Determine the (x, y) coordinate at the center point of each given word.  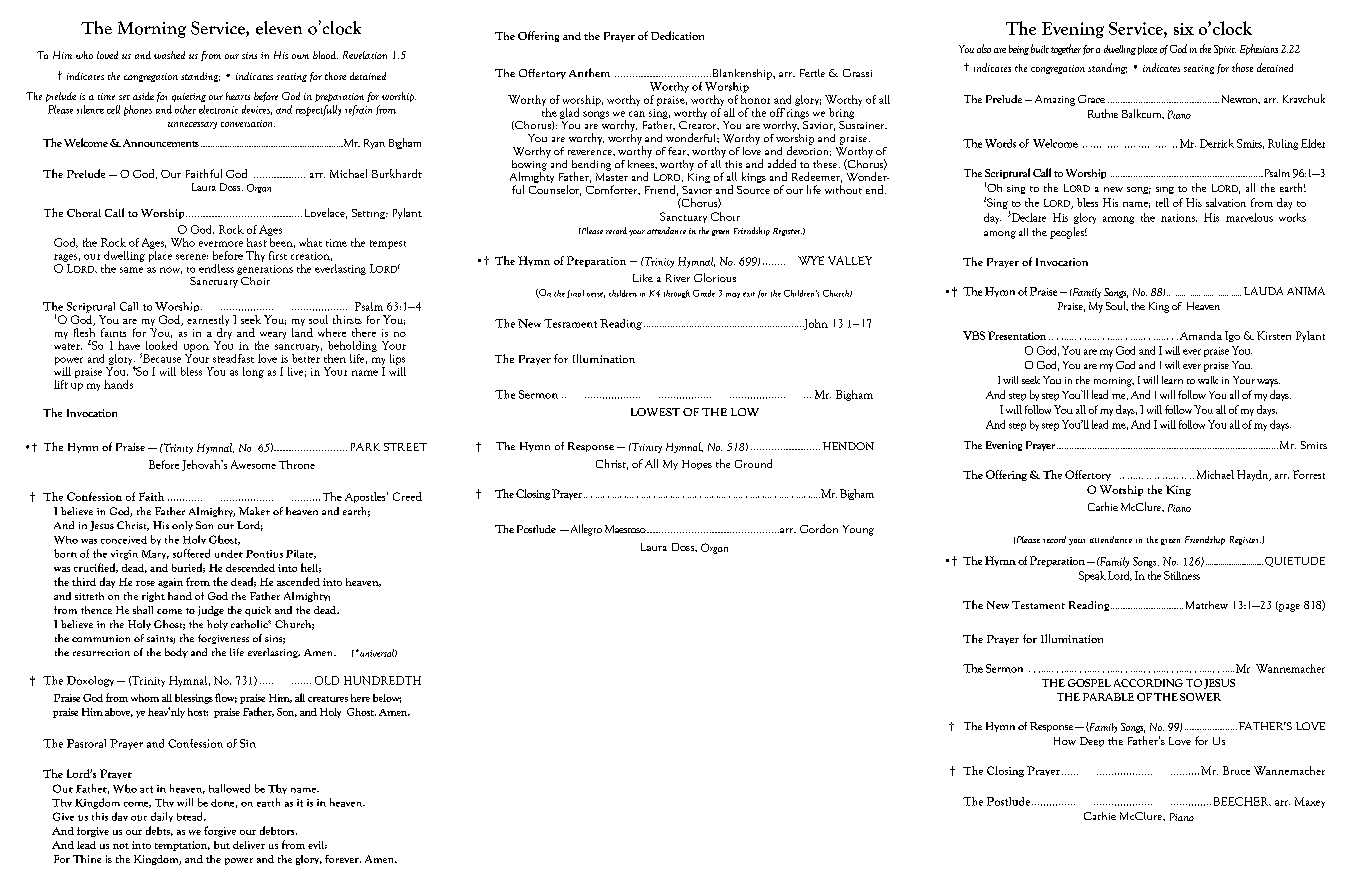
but (222, 845)
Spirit (1225, 50)
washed (169, 55)
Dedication (677, 35)
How (1065, 741)
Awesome (253, 464)
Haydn (1254, 475)
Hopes (697, 465)
